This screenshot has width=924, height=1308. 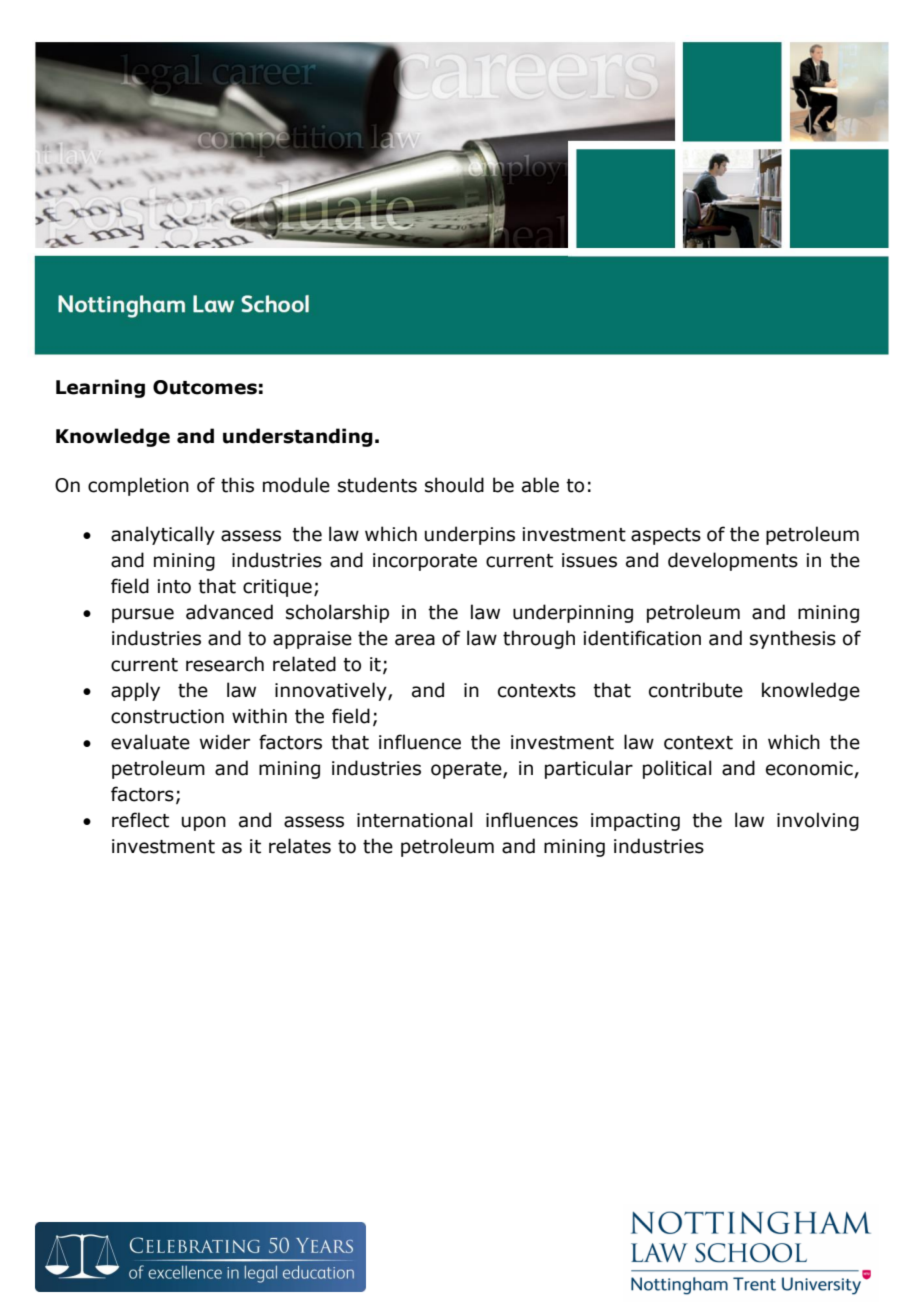 What do you see at coordinates (205, 387) in the screenshot?
I see `Outcomes` at bounding box center [205, 387].
